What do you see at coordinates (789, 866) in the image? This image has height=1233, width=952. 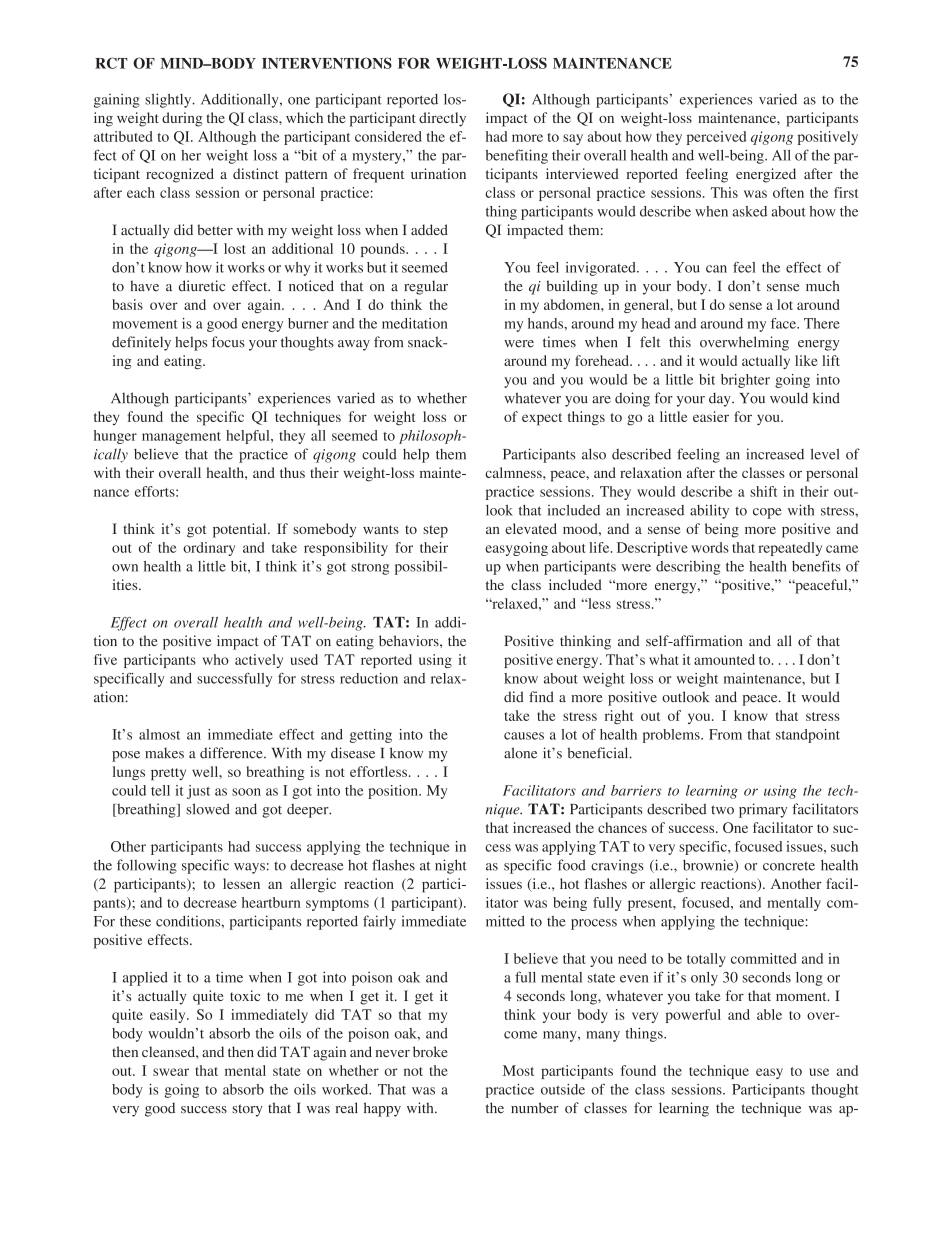 I see `concrete` at bounding box center [789, 866].
